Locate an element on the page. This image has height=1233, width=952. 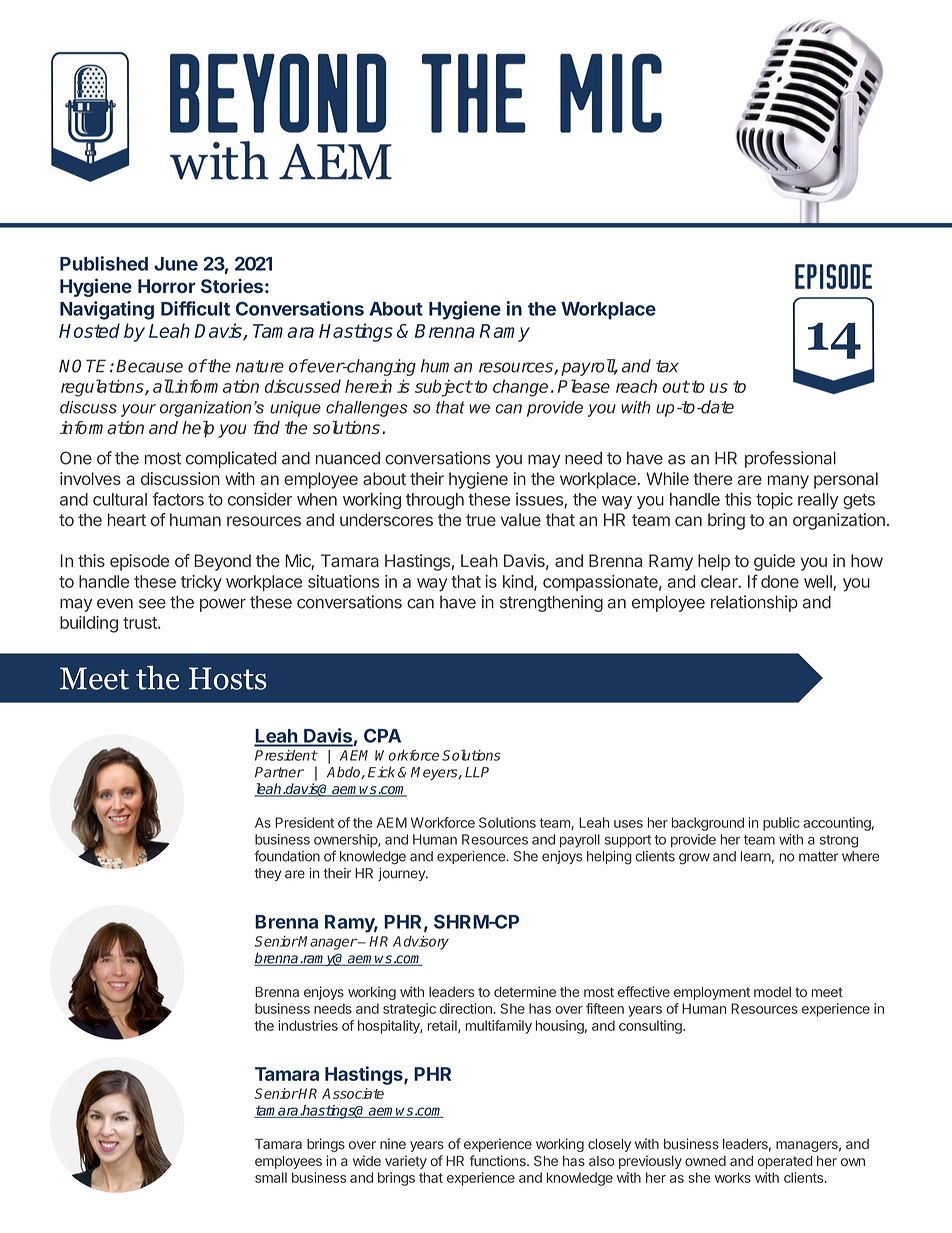
done is located at coordinates (780, 581).
